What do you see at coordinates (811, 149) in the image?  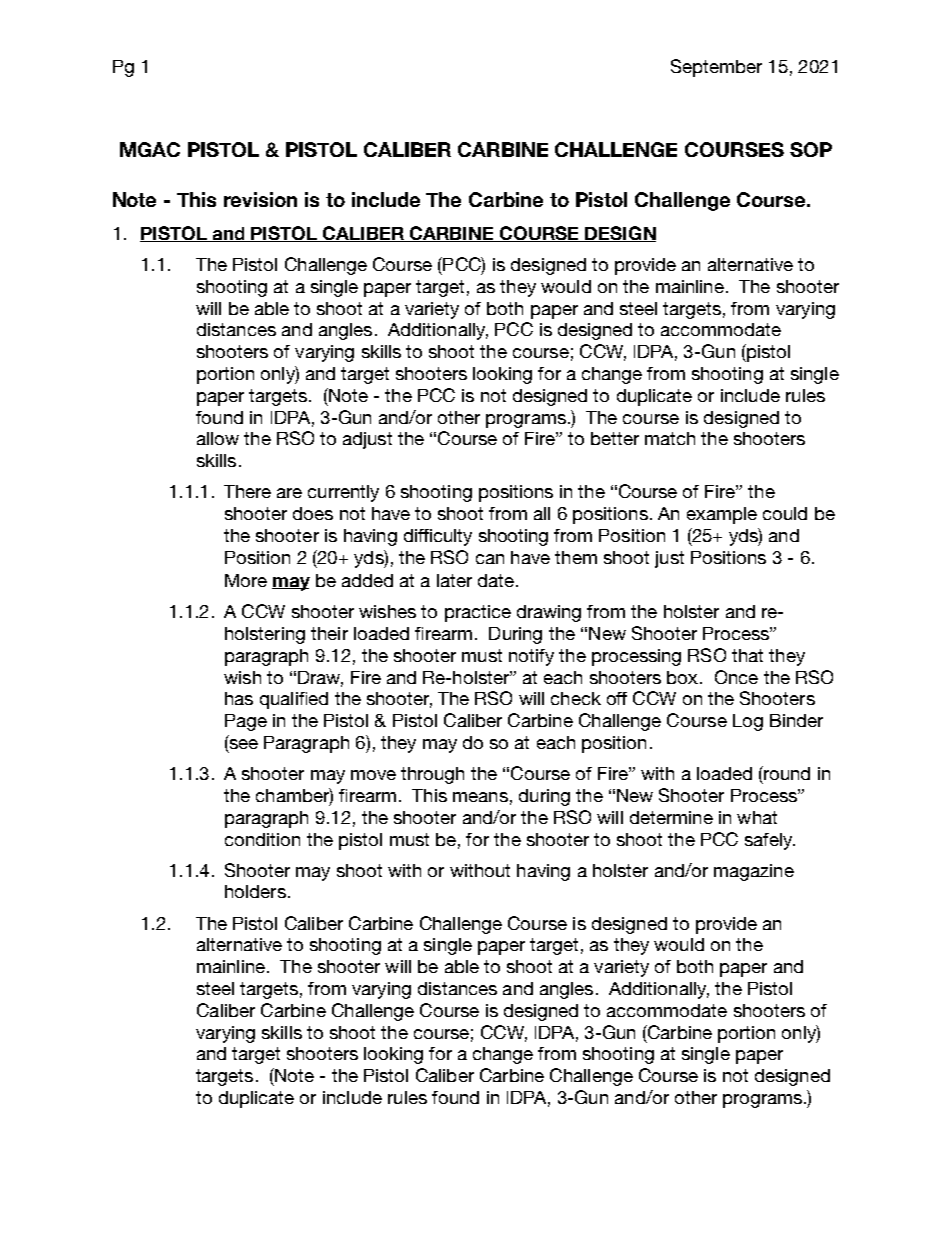 I see `SOP` at bounding box center [811, 149].
